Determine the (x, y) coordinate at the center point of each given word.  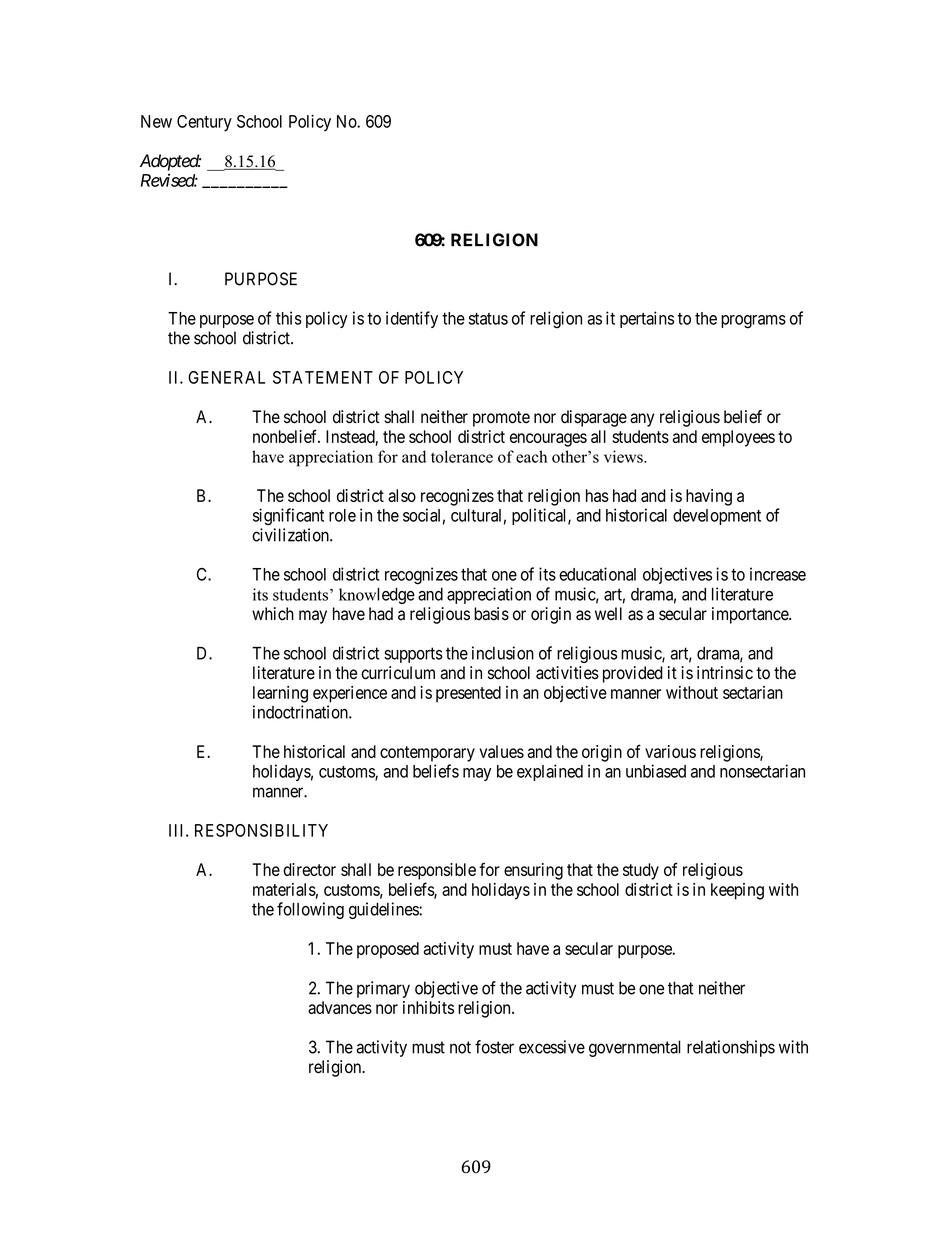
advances (340, 1007)
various (670, 751)
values (501, 751)
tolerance (462, 456)
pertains (647, 319)
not (460, 1047)
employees (738, 438)
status (488, 319)
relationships (731, 1048)
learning (280, 694)
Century (204, 123)
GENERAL (226, 377)
